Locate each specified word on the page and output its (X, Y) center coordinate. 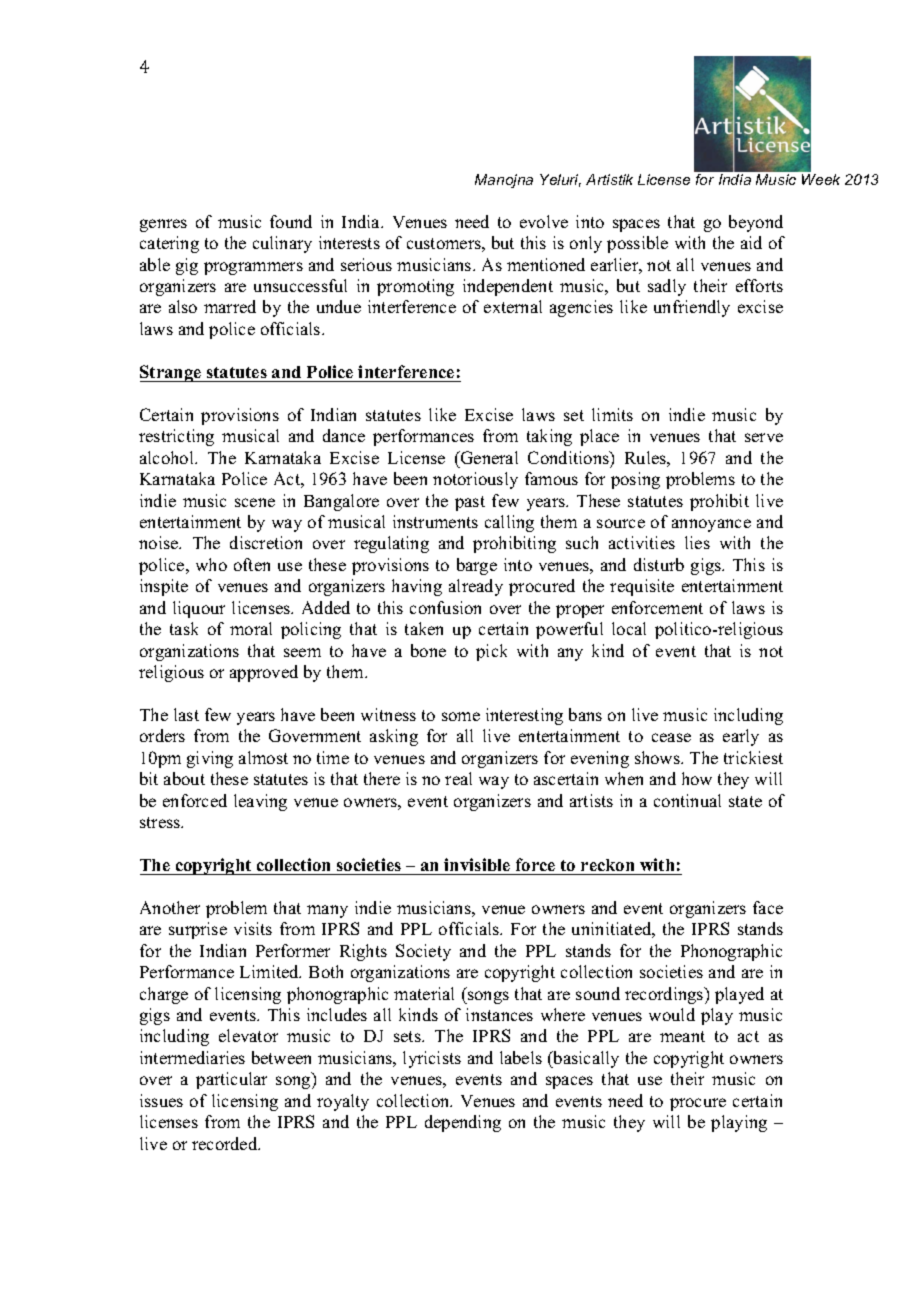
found (291, 221)
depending (463, 1123)
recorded (226, 1143)
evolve (544, 221)
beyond (756, 223)
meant (682, 1036)
